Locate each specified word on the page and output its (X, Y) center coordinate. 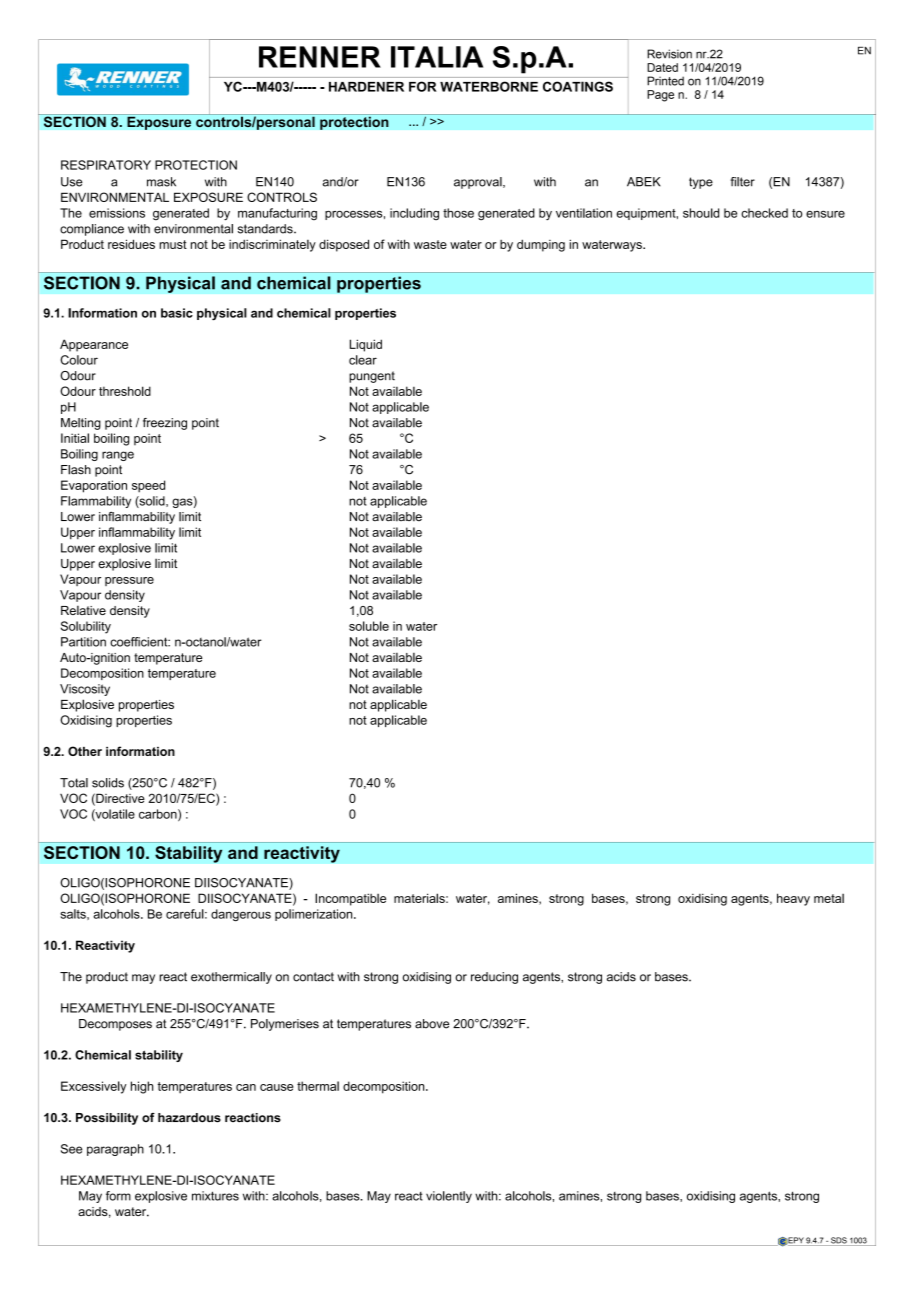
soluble (369, 626)
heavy (793, 899)
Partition (83, 642)
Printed (665, 81)
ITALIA (437, 57)
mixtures (215, 1196)
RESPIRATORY (106, 165)
